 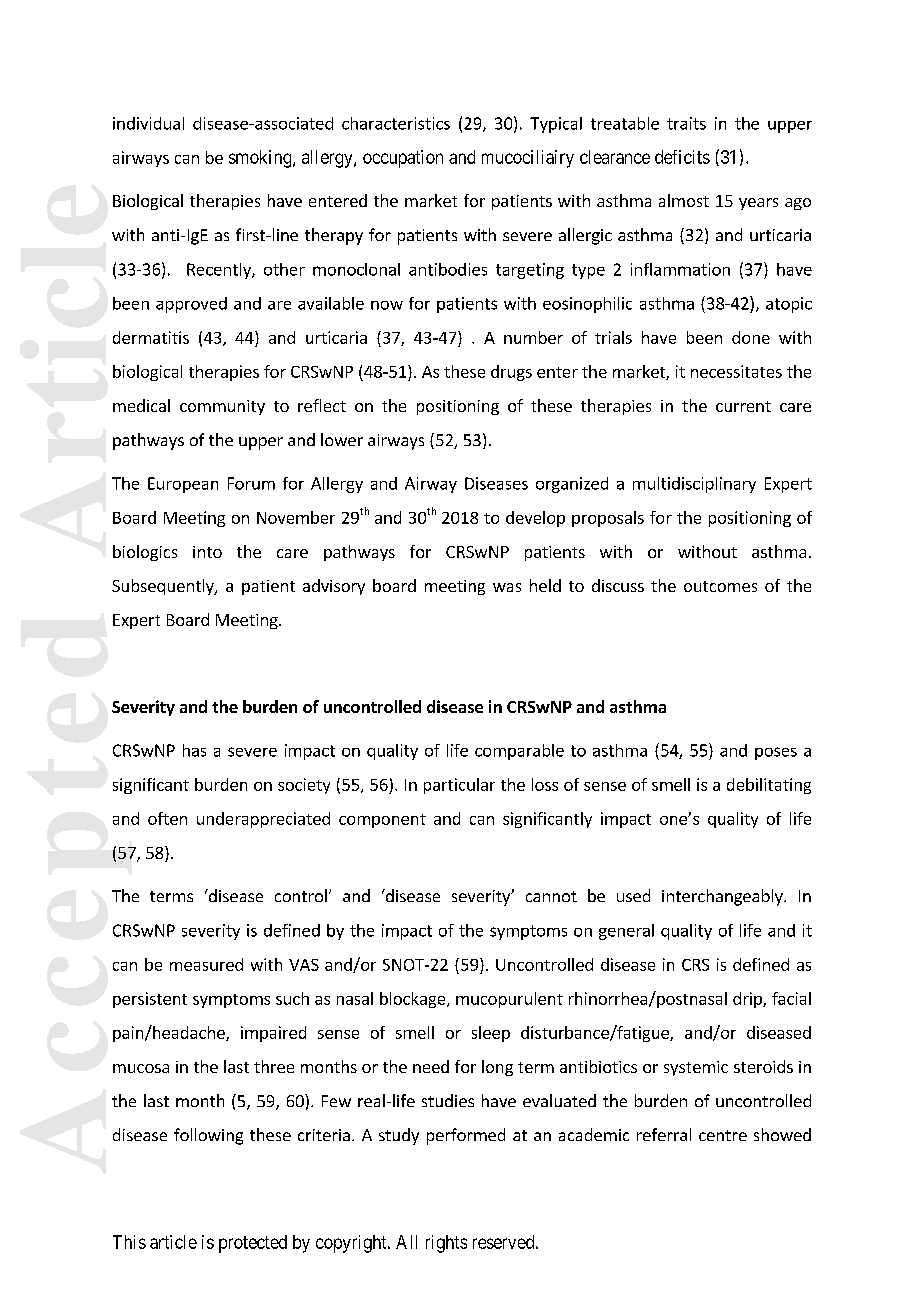 What do you see at coordinates (776, 753) in the screenshot?
I see `poses` at bounding box center [776, 753].
